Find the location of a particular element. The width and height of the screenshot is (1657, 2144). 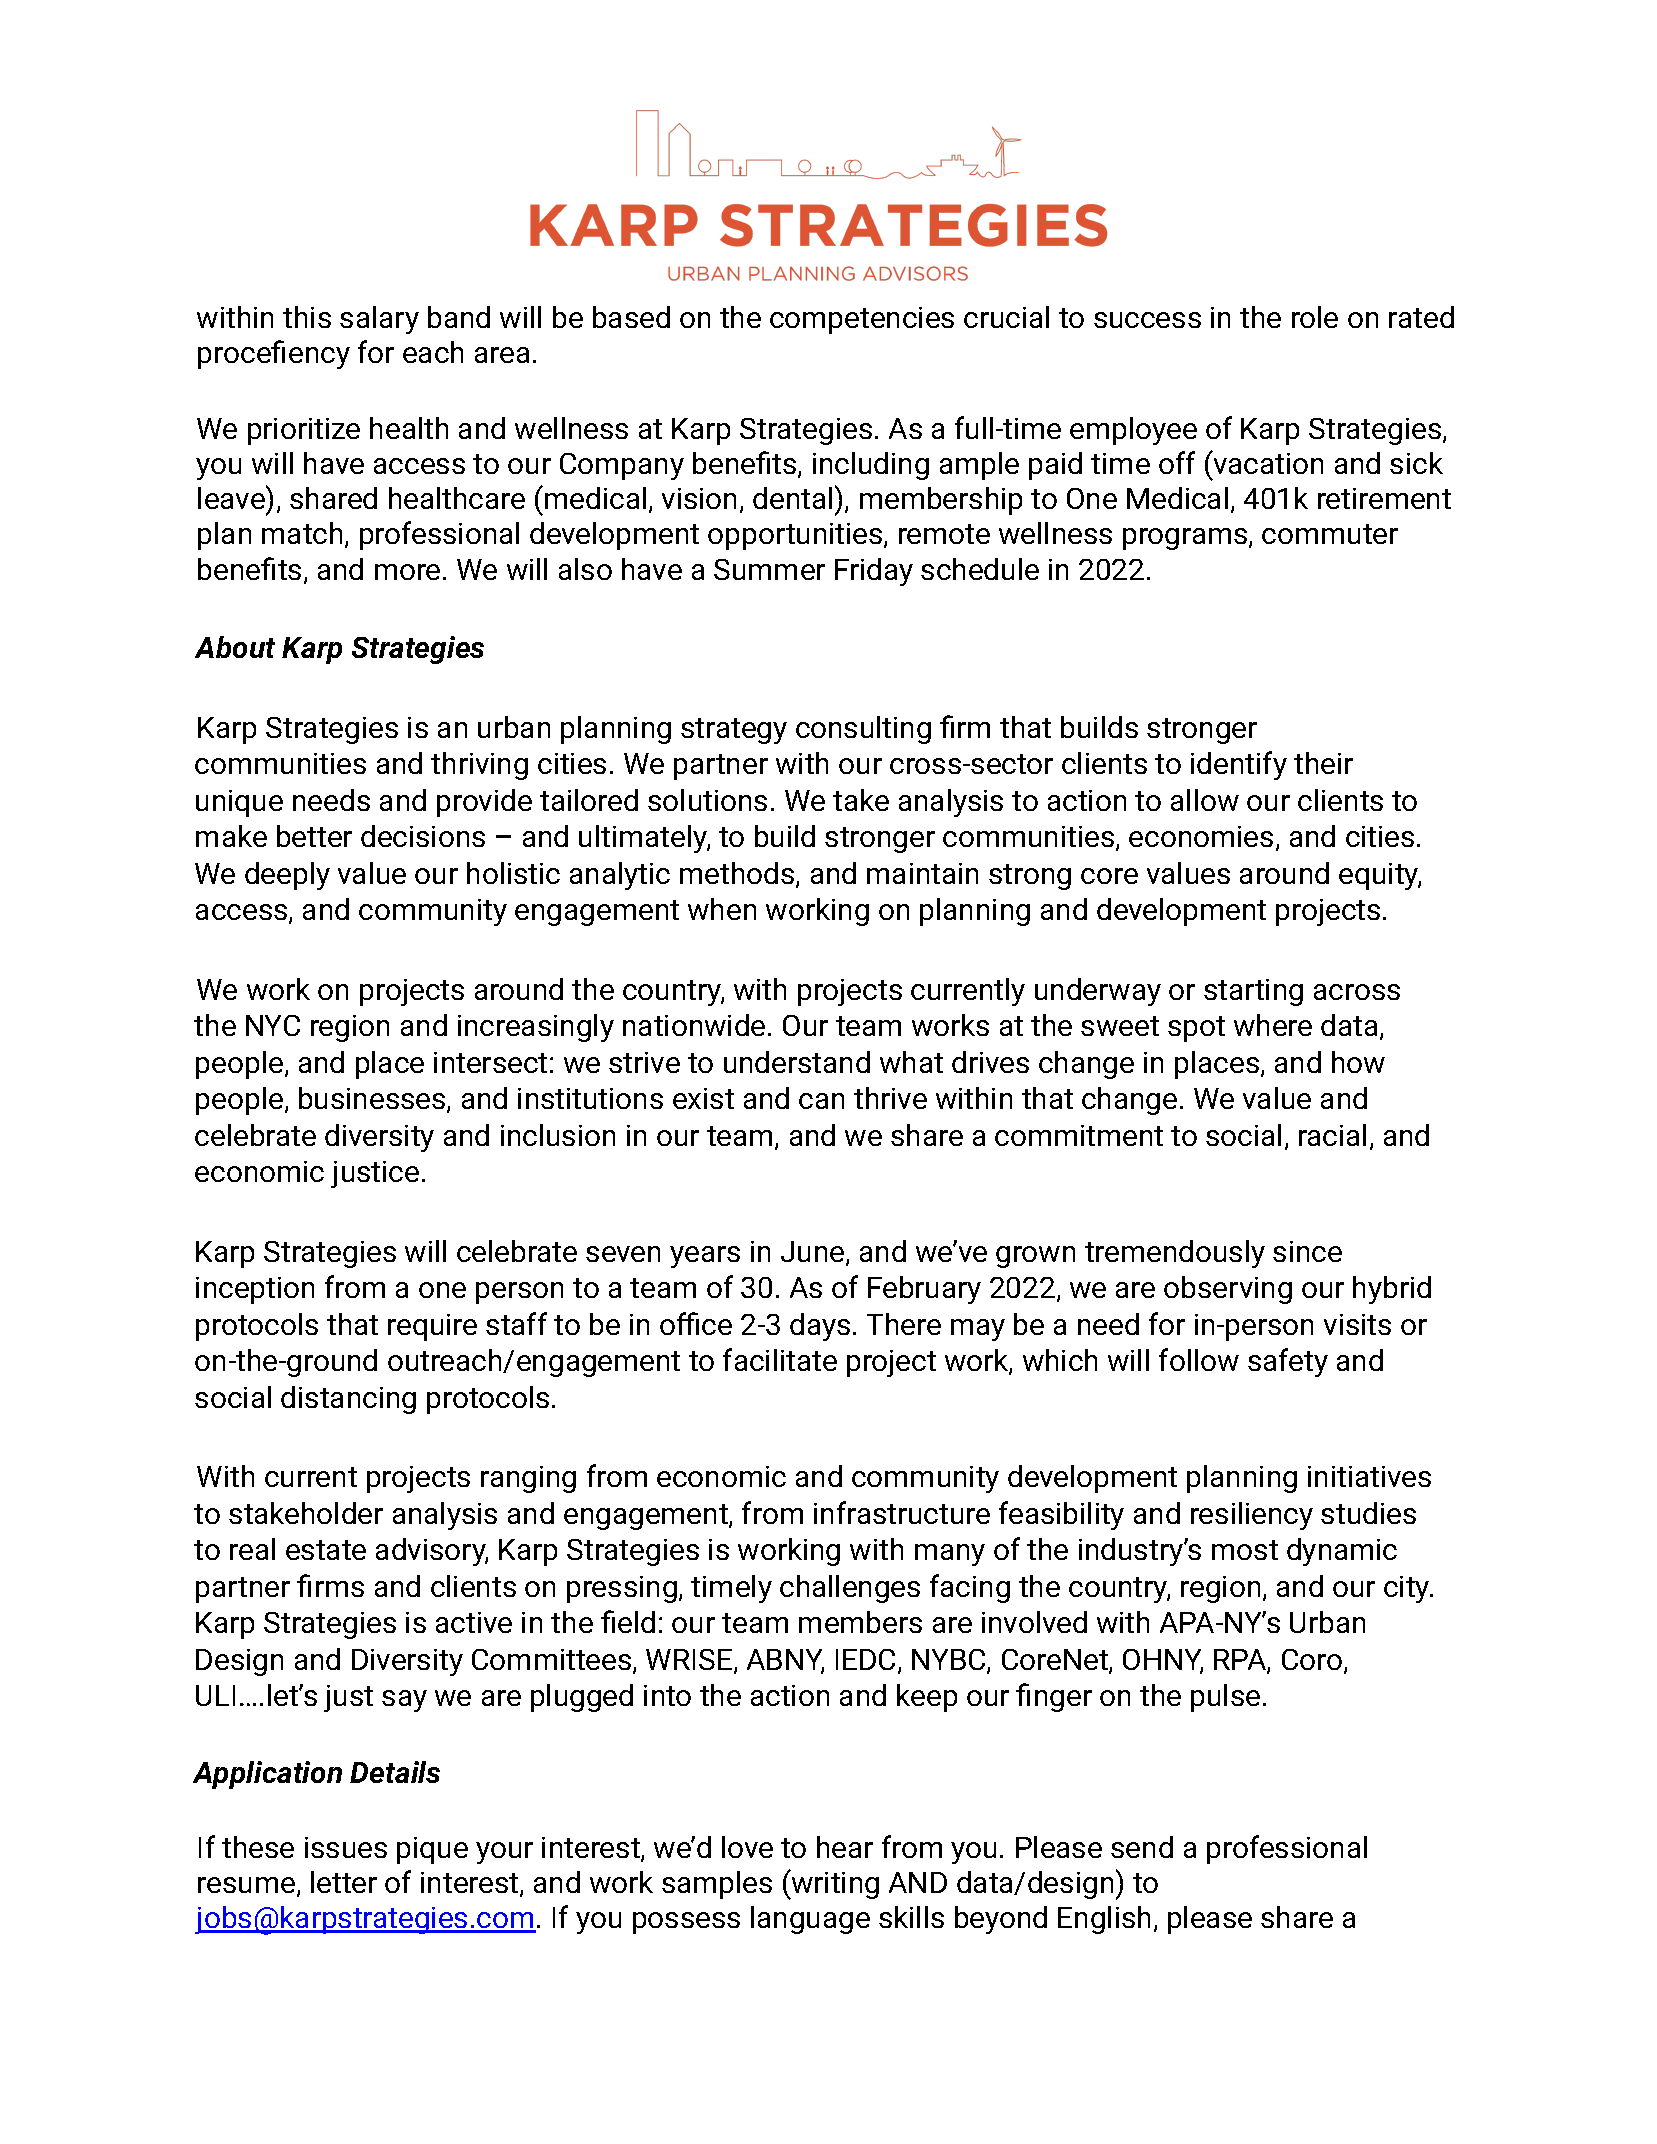

writing is located at coordinates (834, 1884).
